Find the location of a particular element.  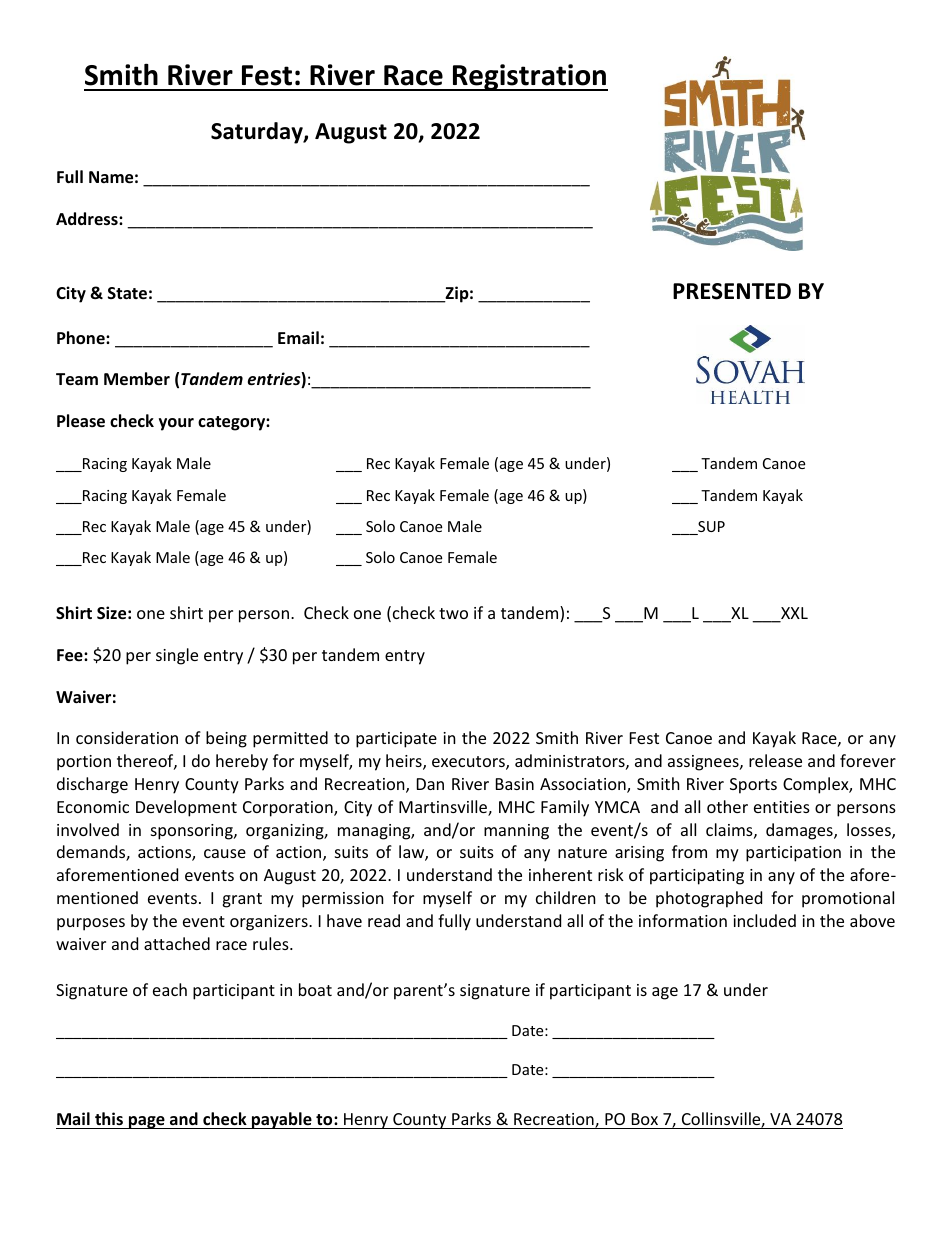

page is located at coordinates (147, 1122).
